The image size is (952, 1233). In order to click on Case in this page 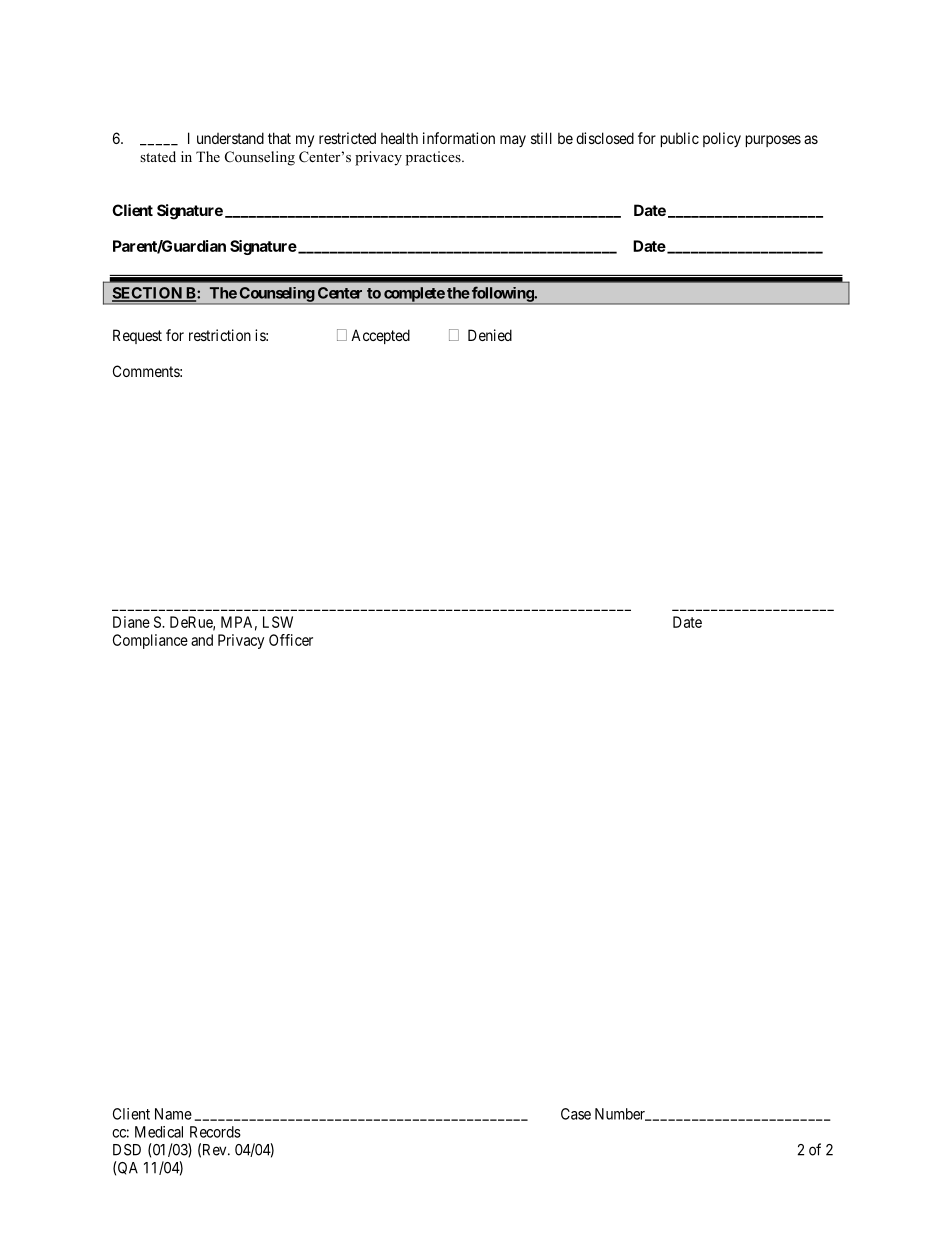, I will do `click(576, 1114)`.
